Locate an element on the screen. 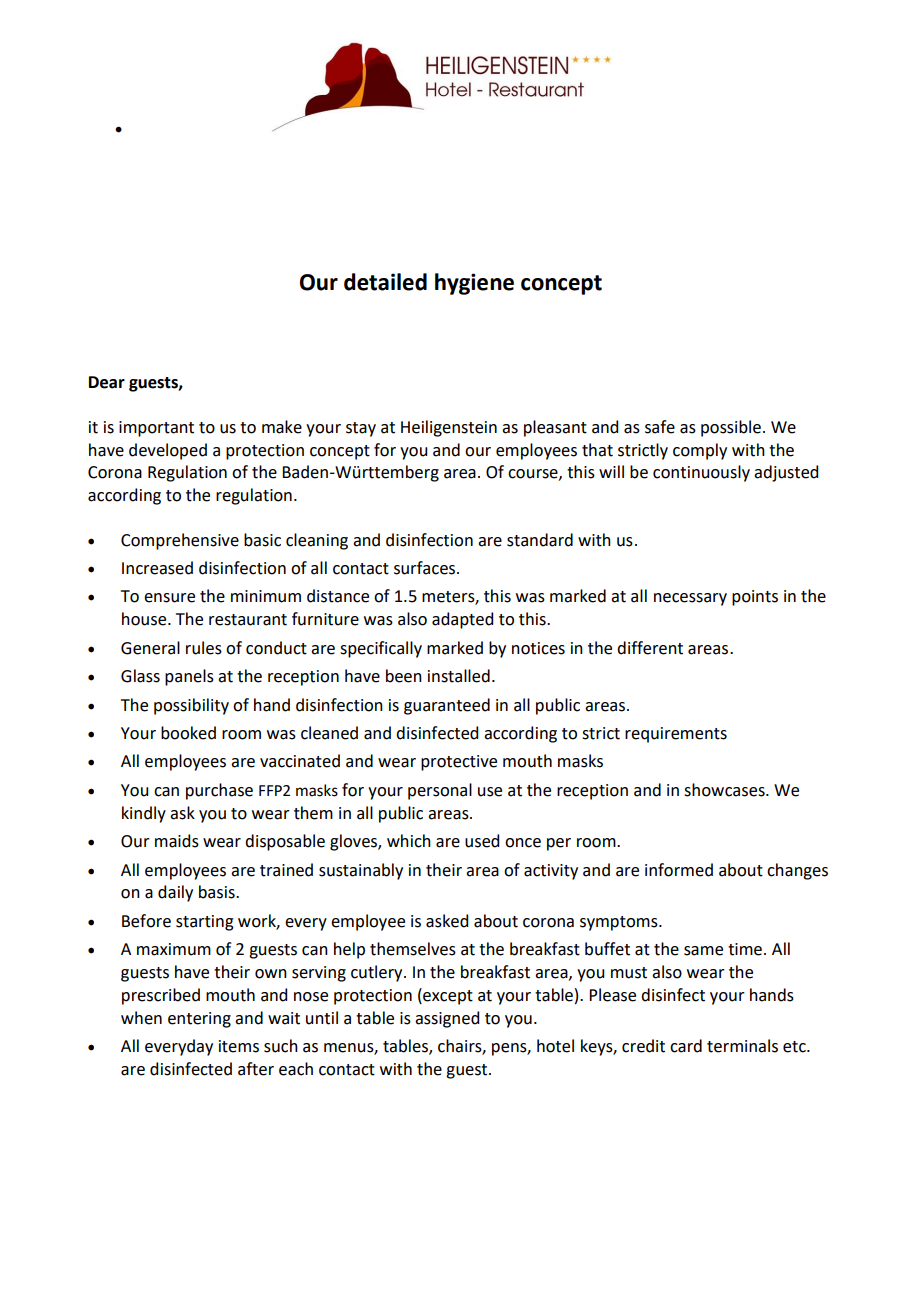 This screenshot has width=924, height=1308. developed is located at coordinates (168, 451).
